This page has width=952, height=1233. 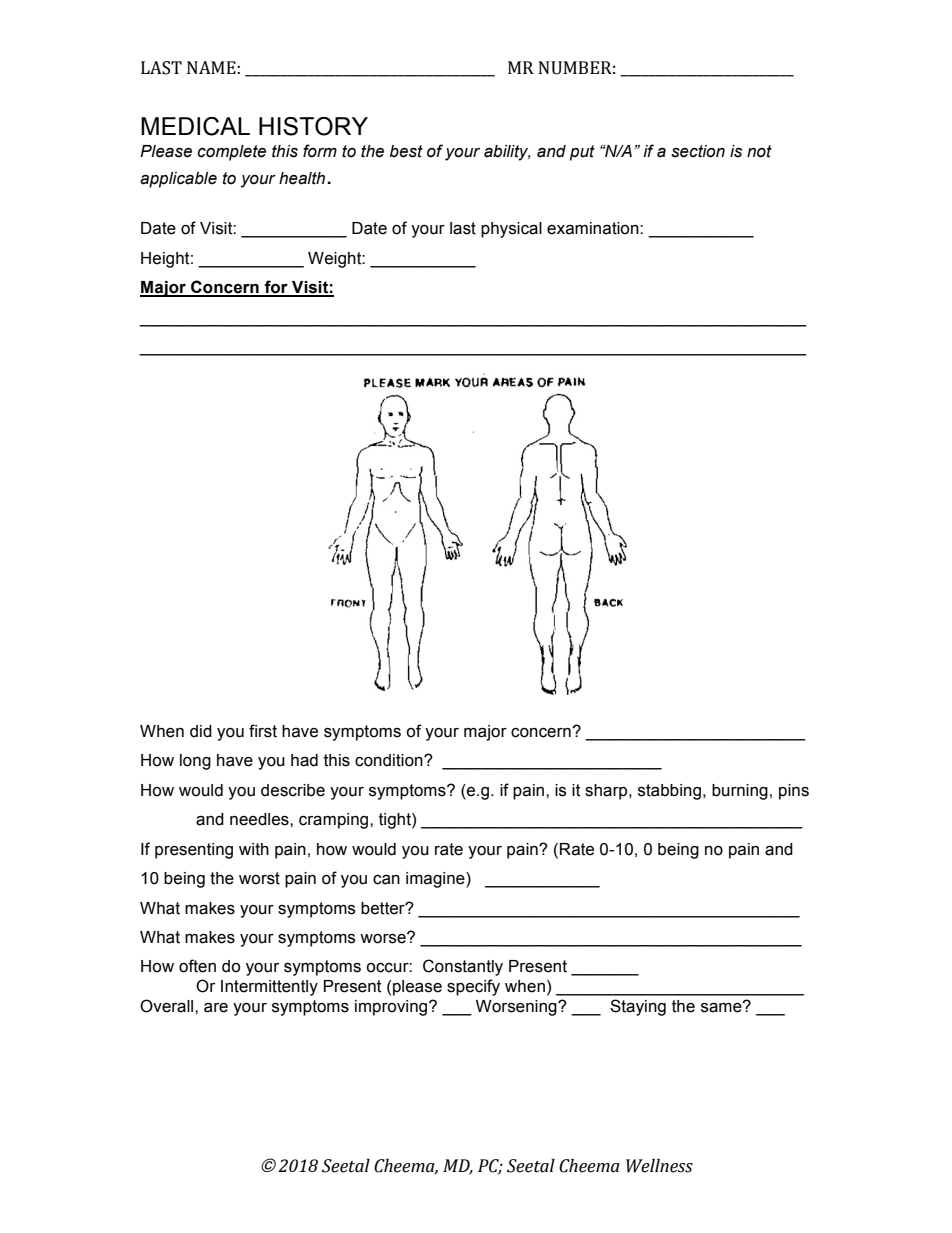 What do you see at coordinates (263, 731) in the page?
I see `first` at bounding box center [263, 731].
